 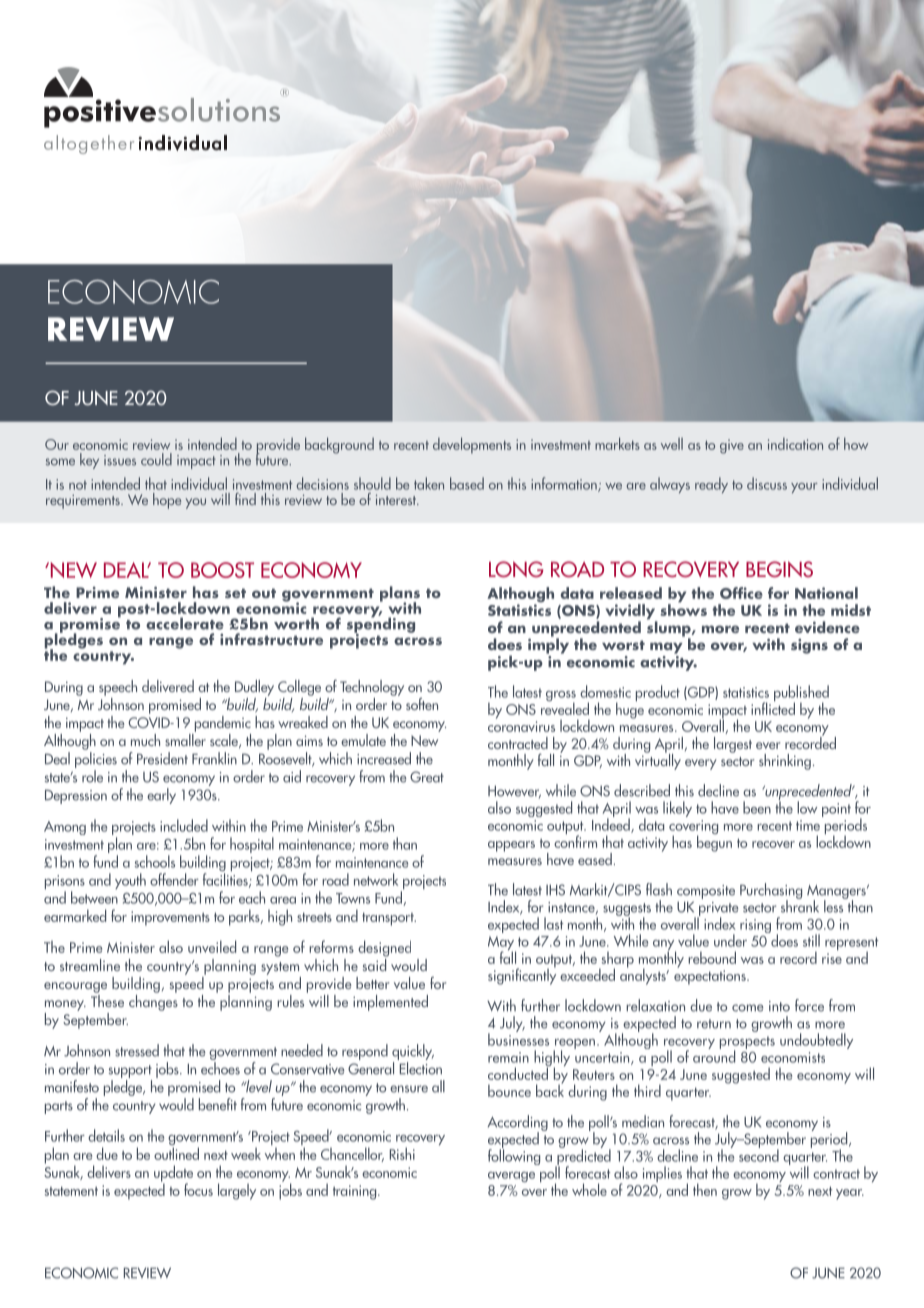 I want to click on update, so click(x=173, y=1174).
